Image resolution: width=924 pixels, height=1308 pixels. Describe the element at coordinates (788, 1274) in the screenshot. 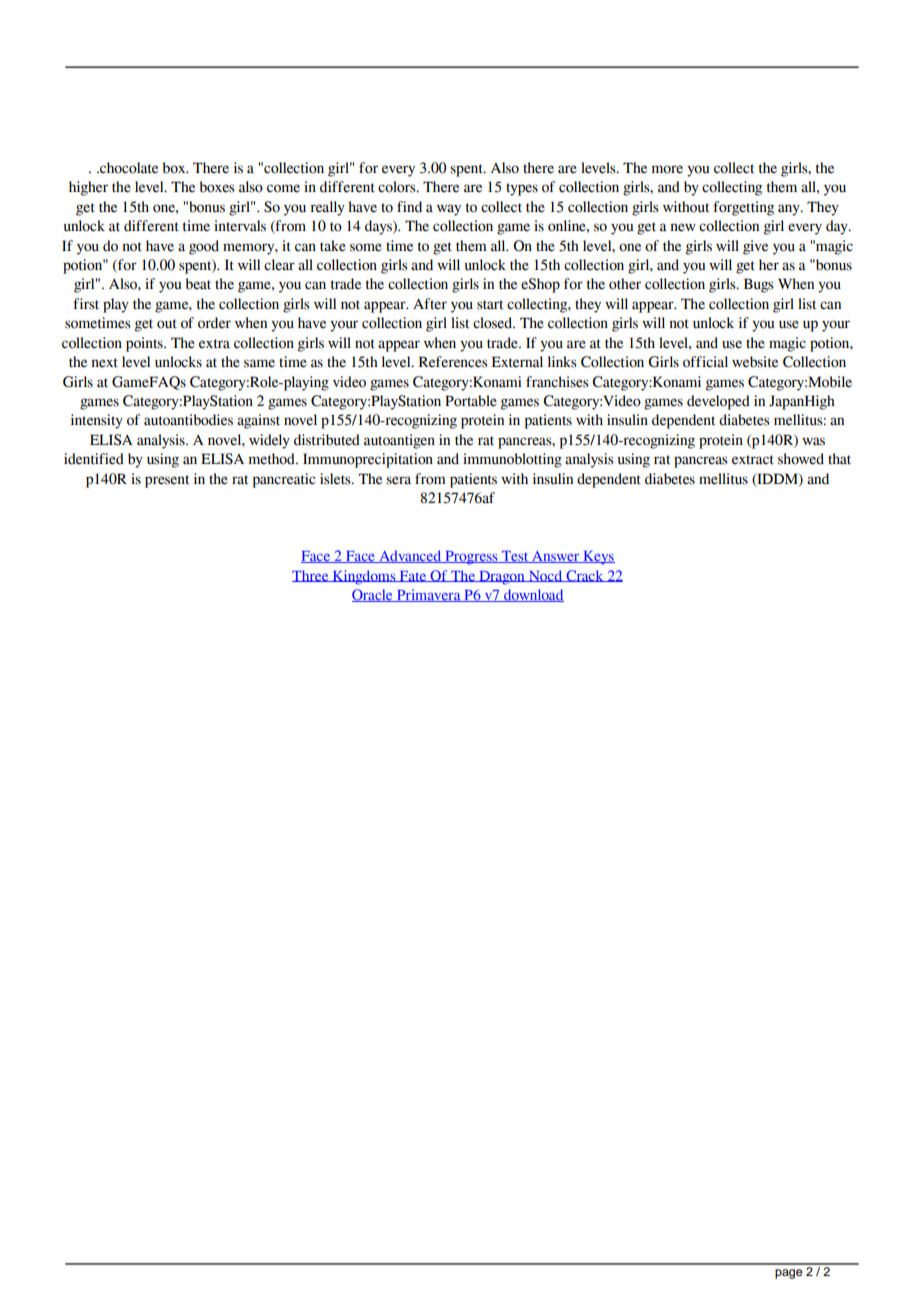

I see `page` at that location.
